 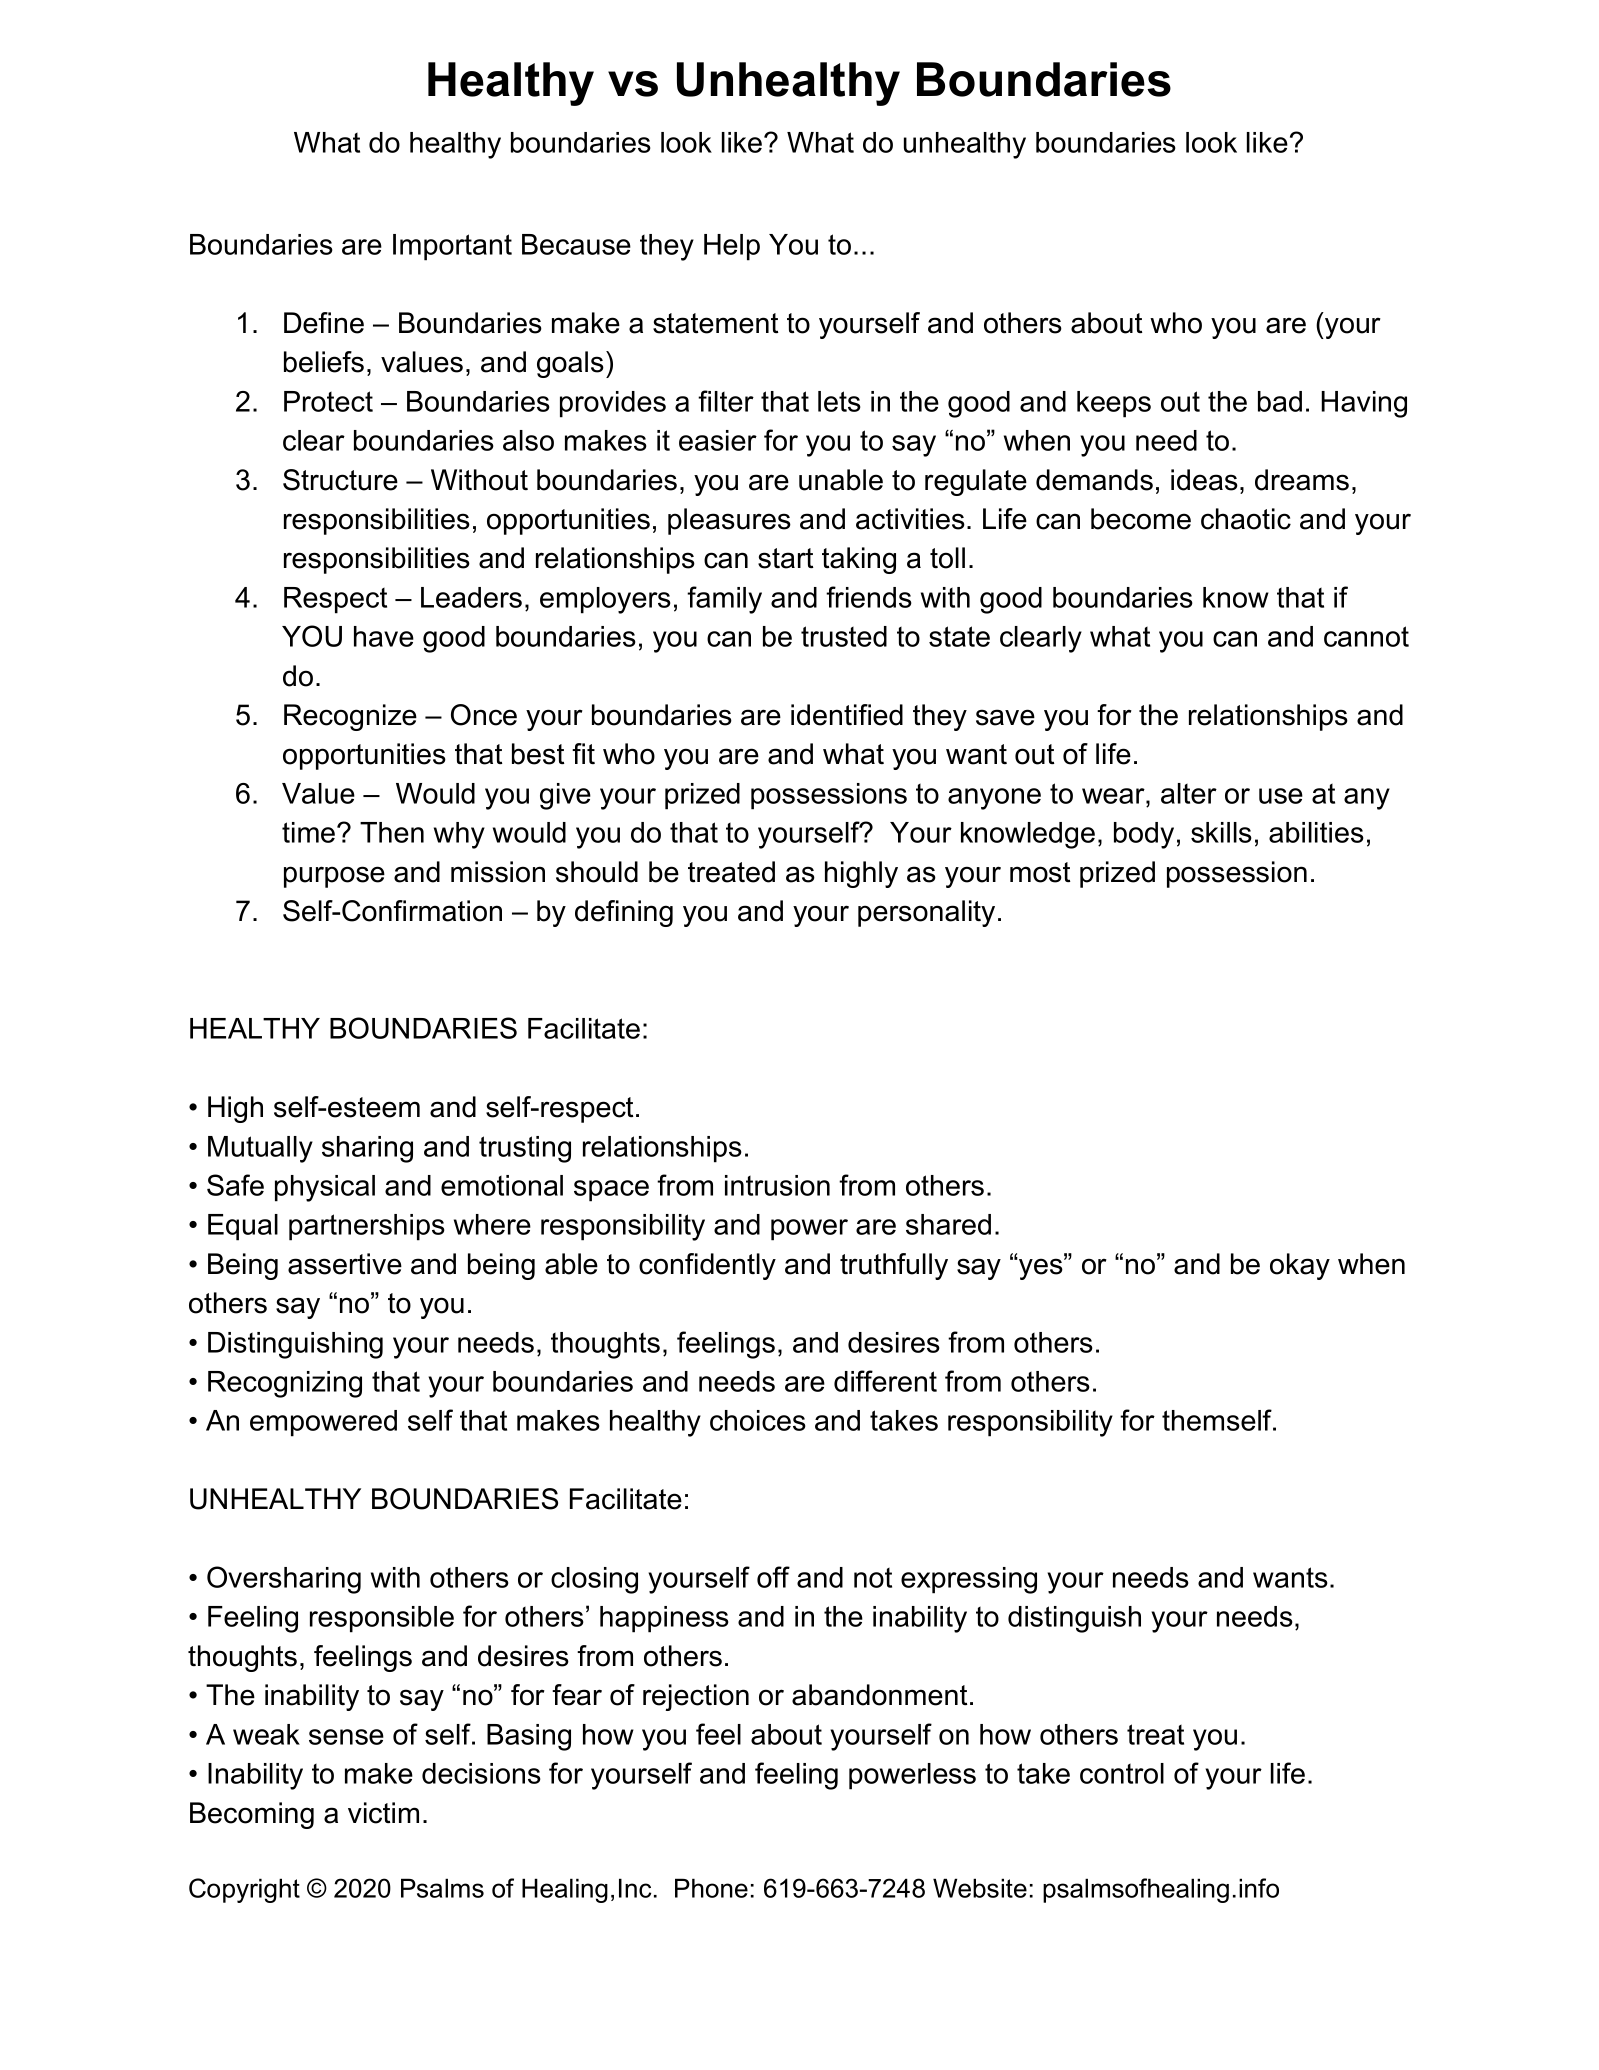 I want to click on identified, so click(x=847, y=715).
